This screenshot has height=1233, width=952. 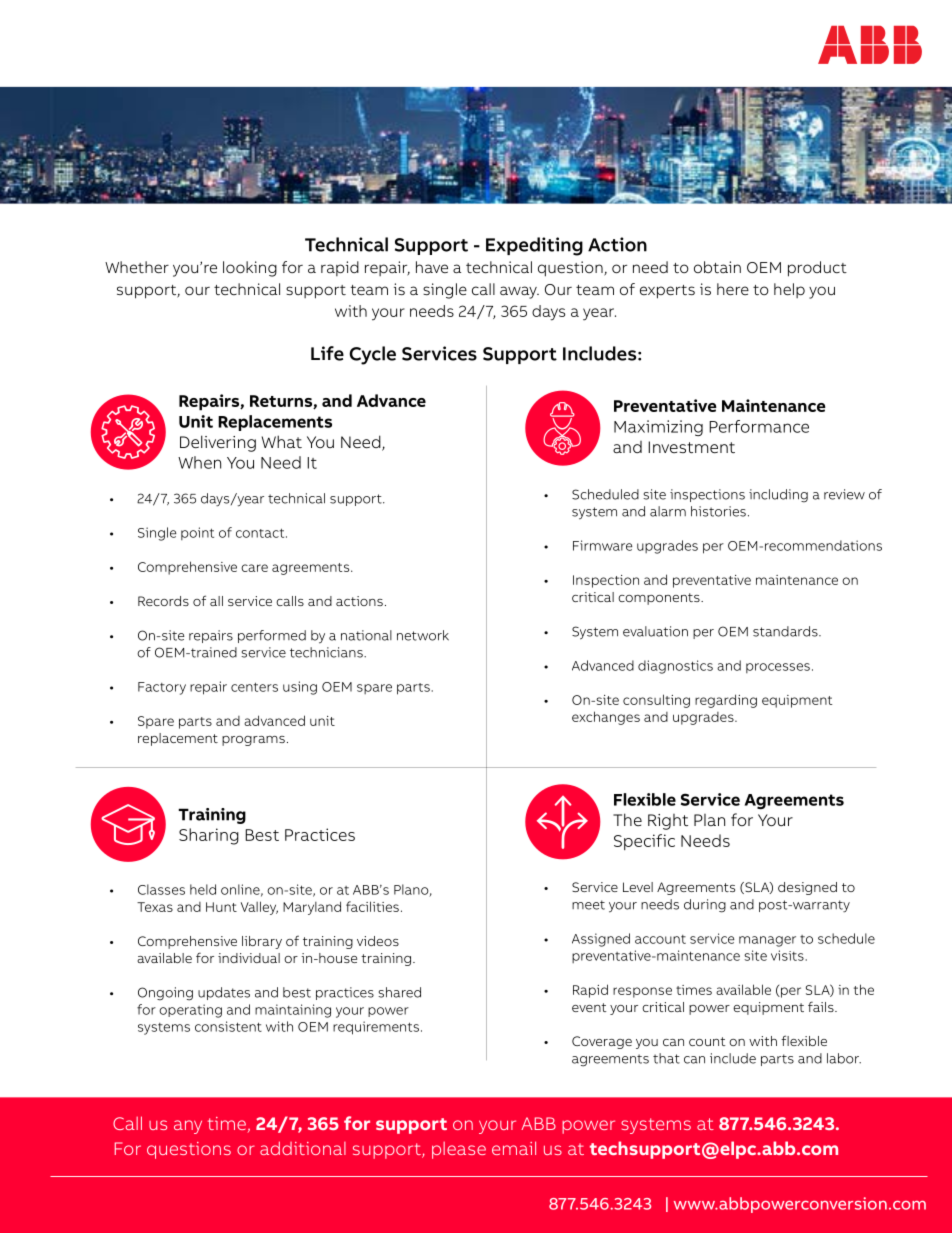 I want to click on any, so click(x=188, y=1127).
